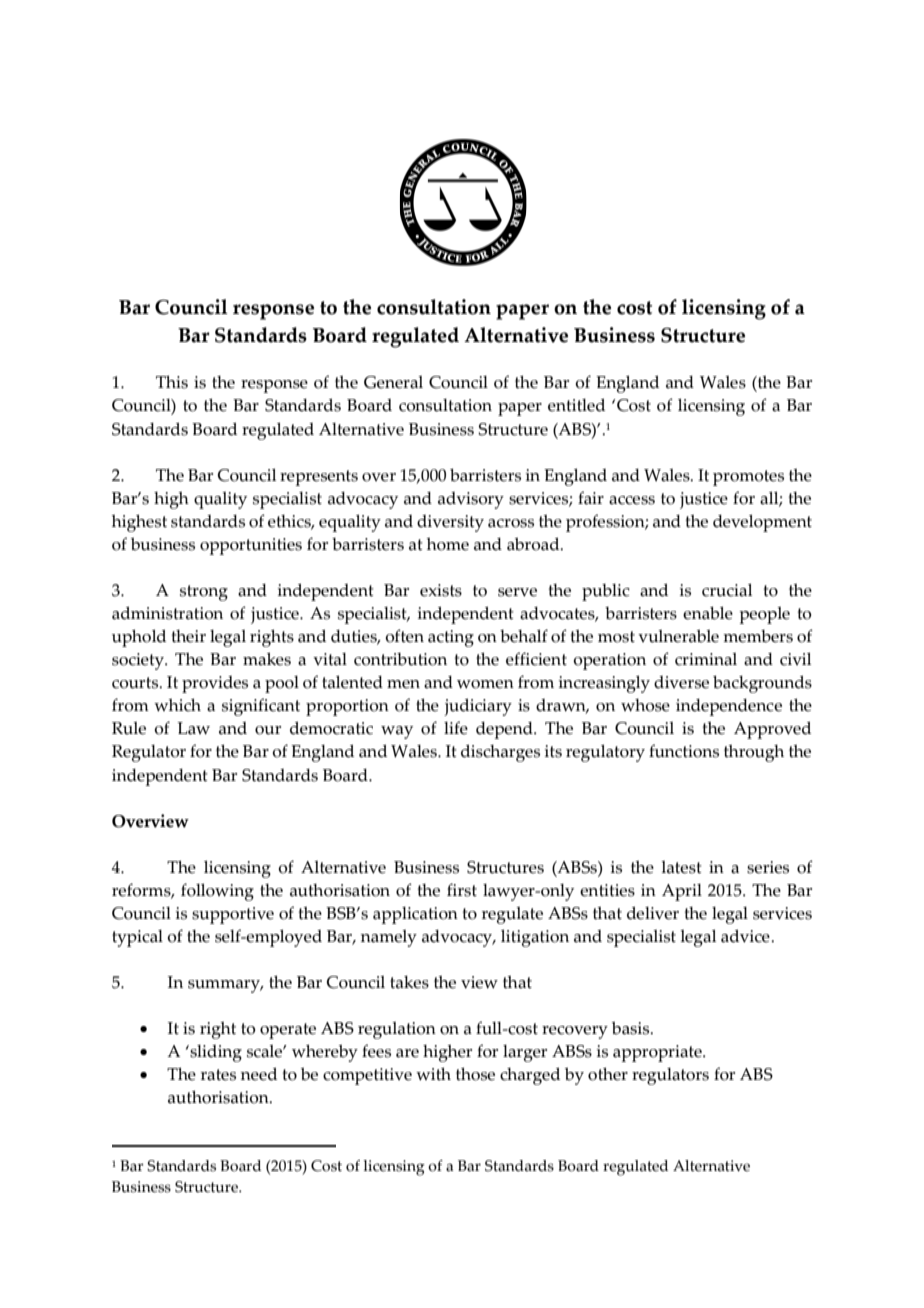 The width and height of the screenshot is (924, 1308). What do you see at coordinates (393, 382) in the screenshot?
I see `General` at bounding box center [393, 382].
